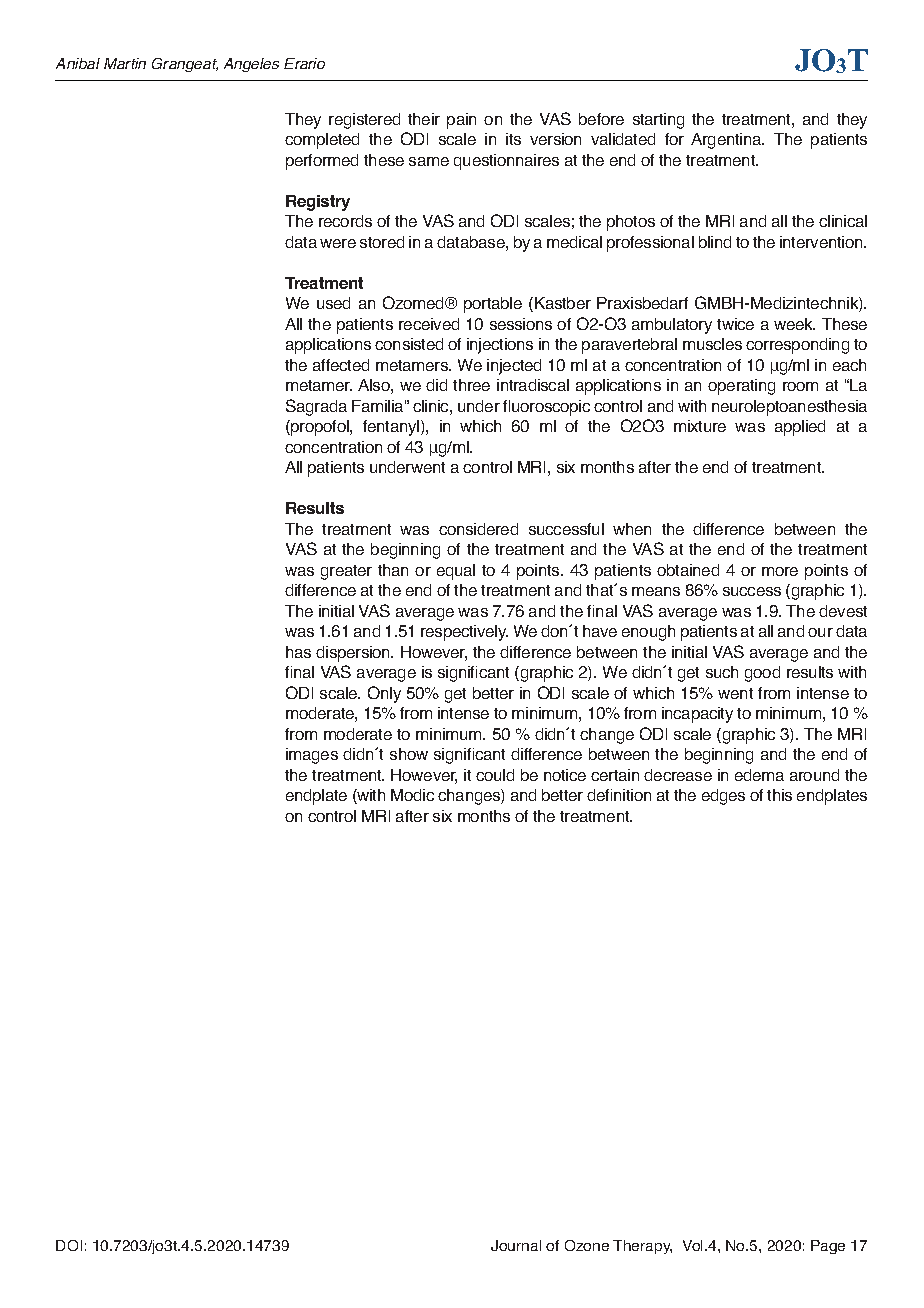  Describe the element at coordinates (298, 652) in the screenshot. I see `has` at that location.
